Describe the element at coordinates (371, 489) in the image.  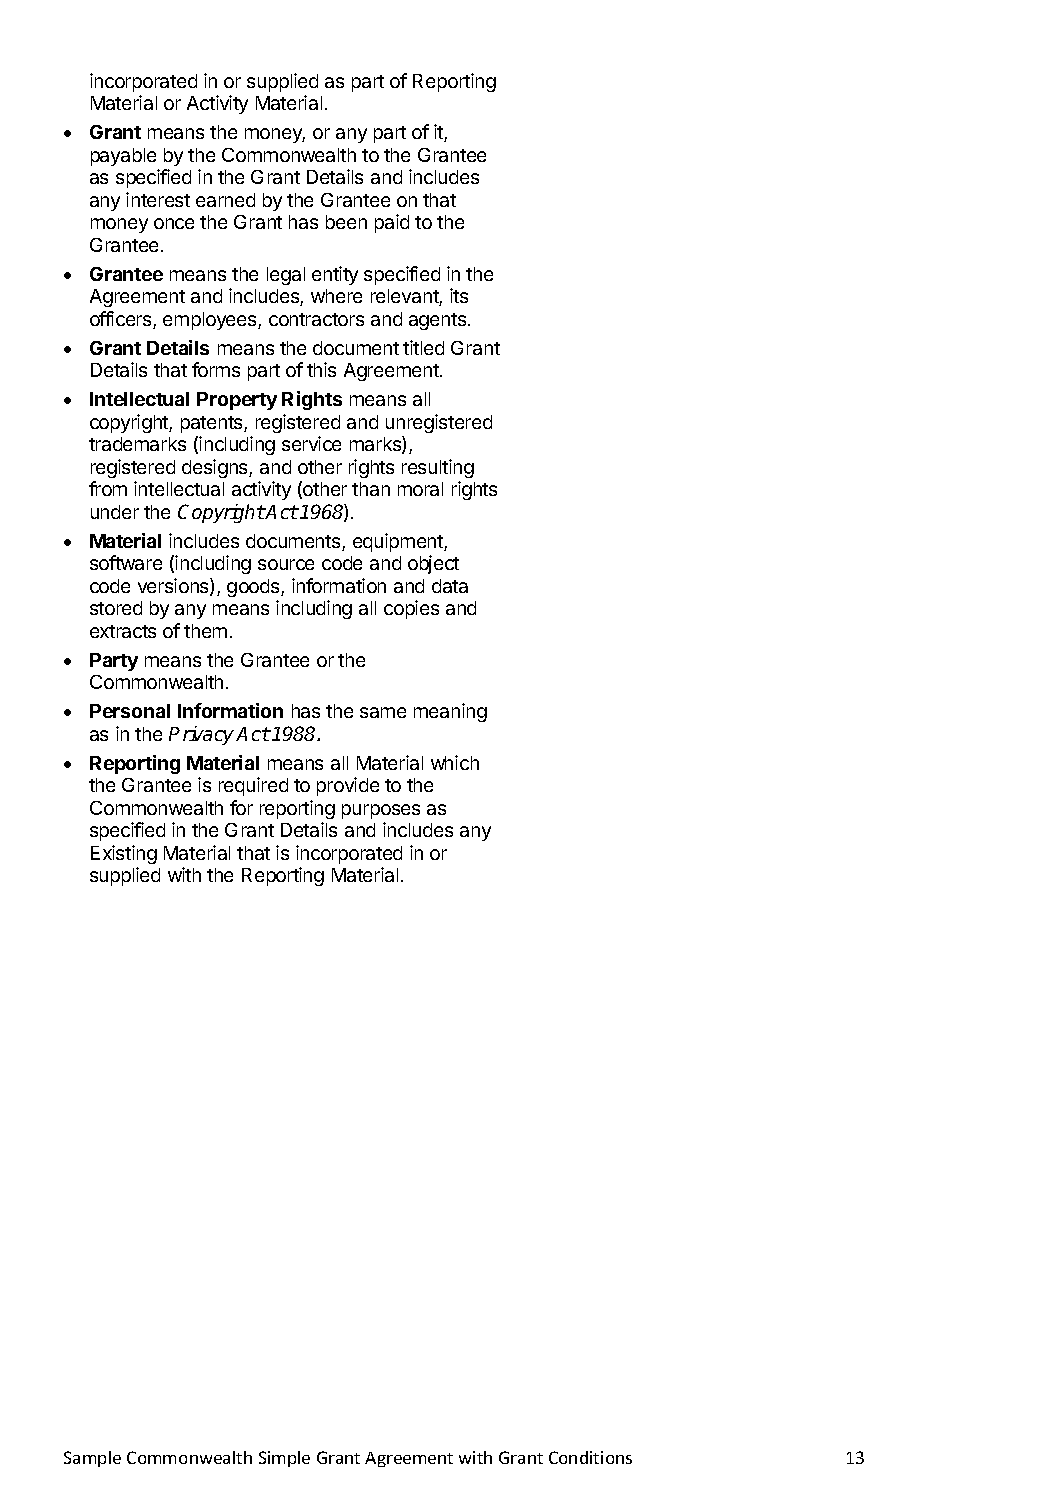
I see `than` at that location.
